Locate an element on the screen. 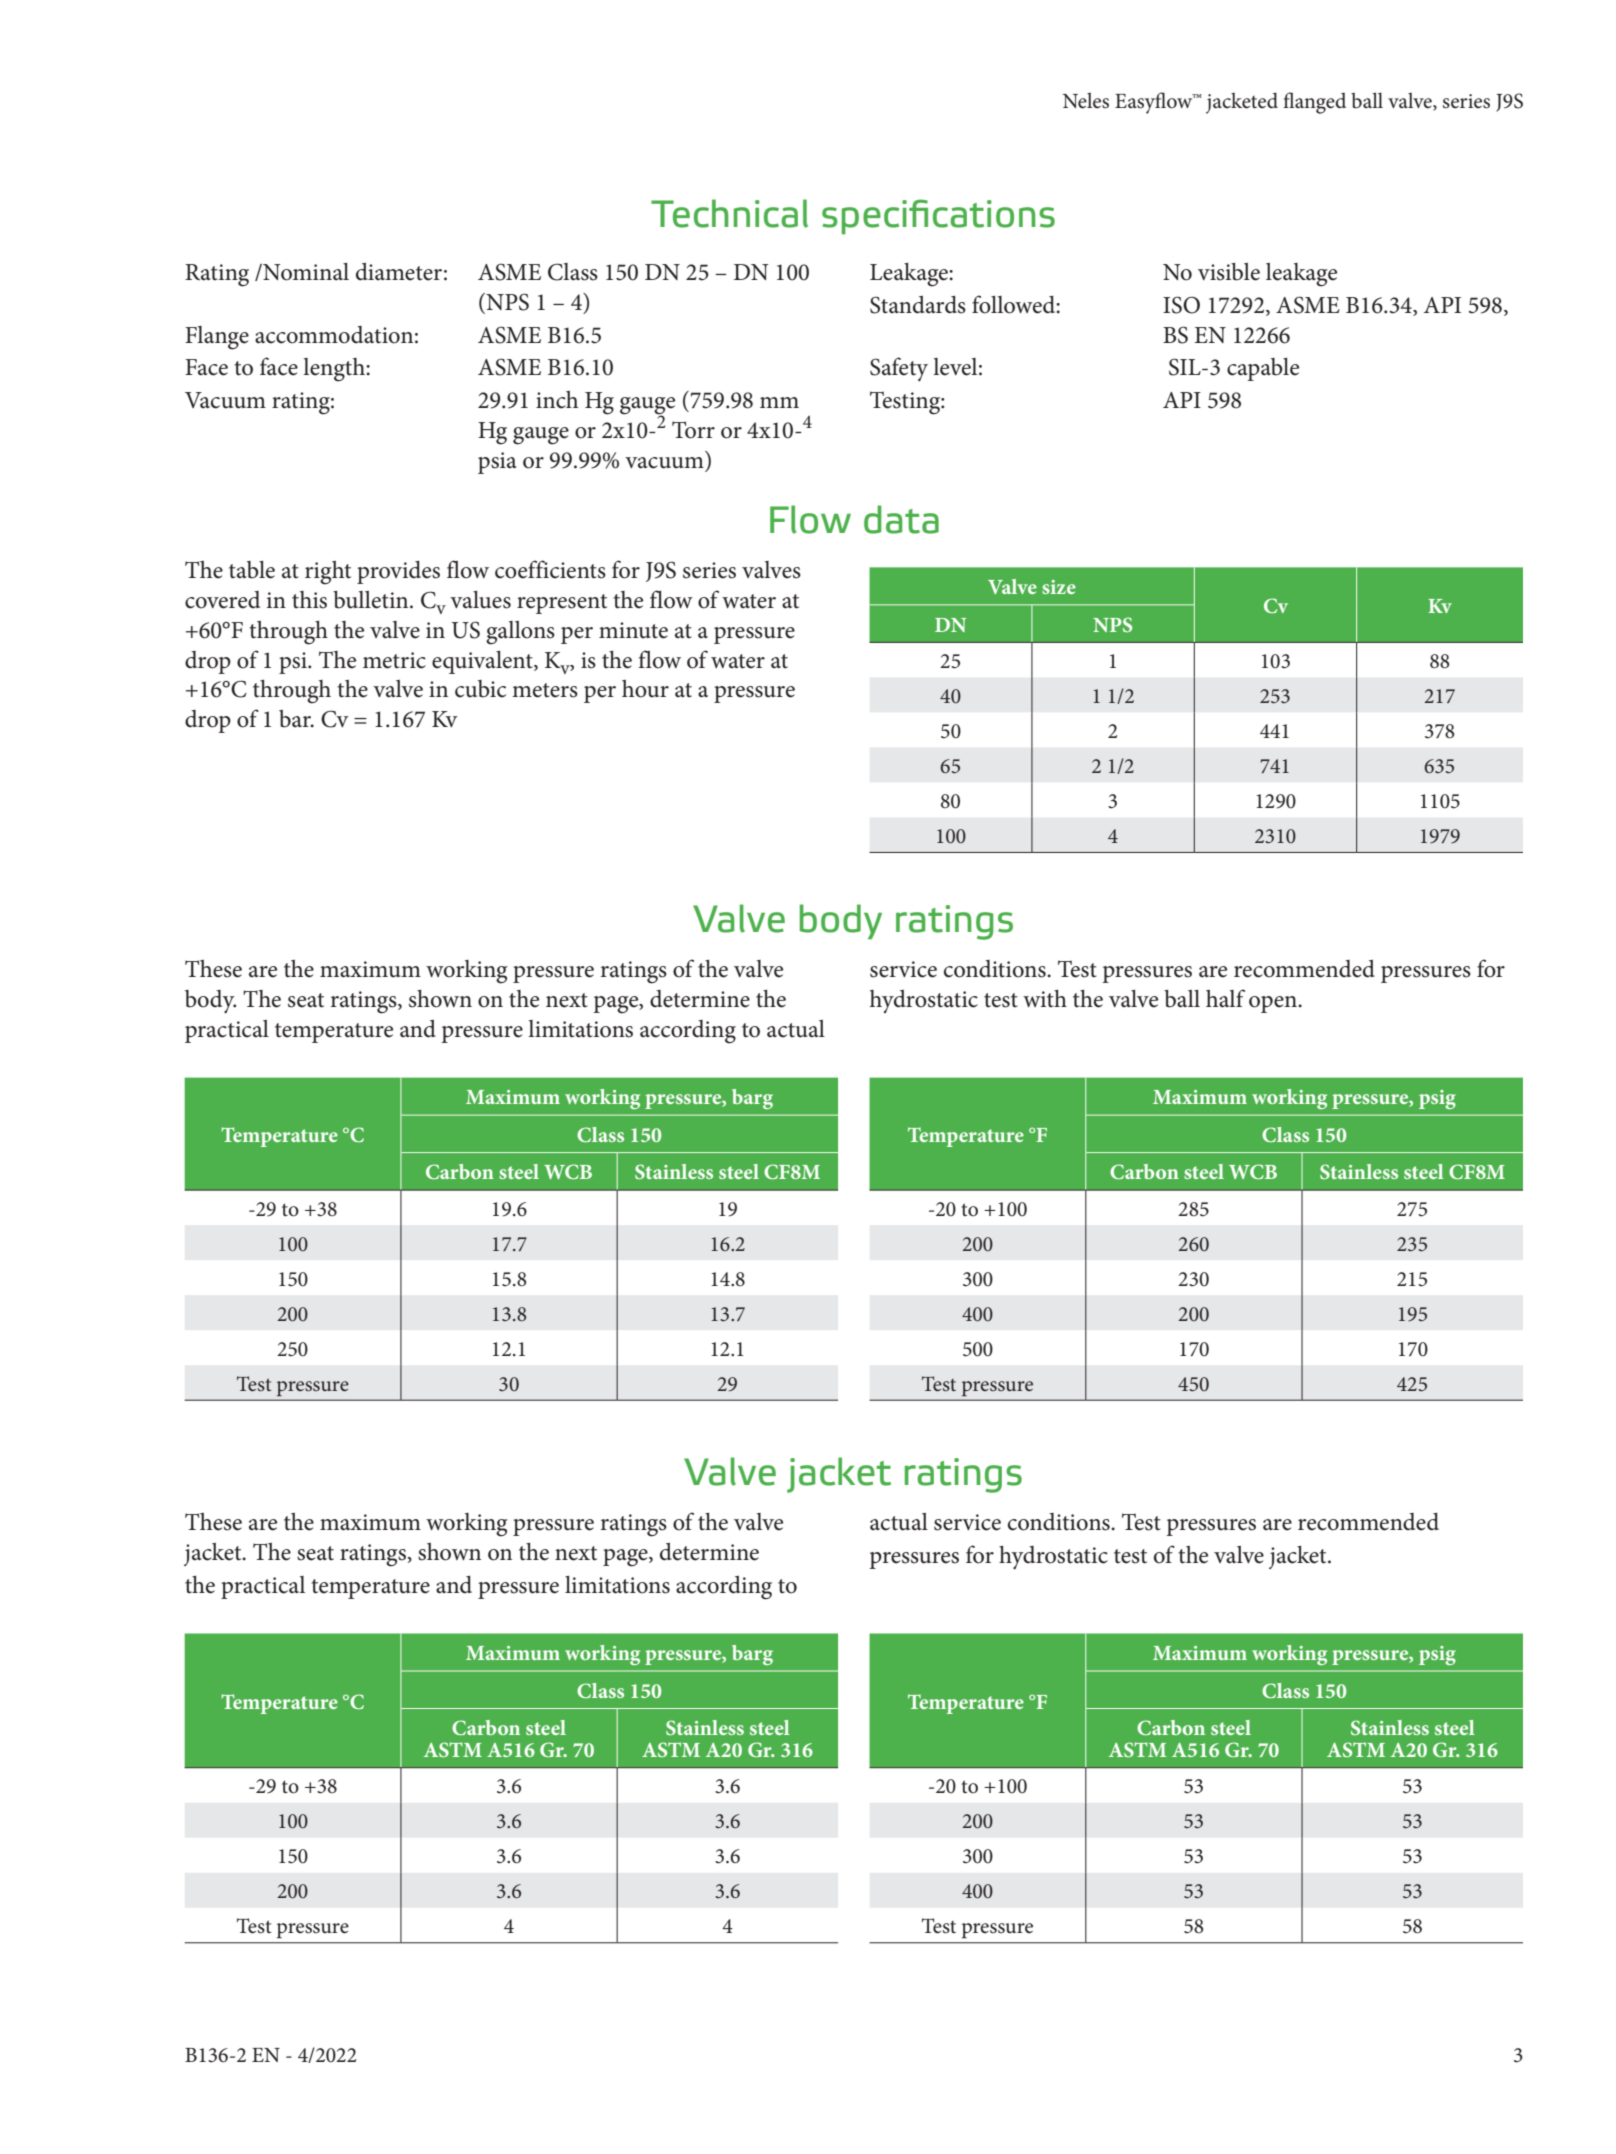  visible is located at coordinates (1229, 272).
